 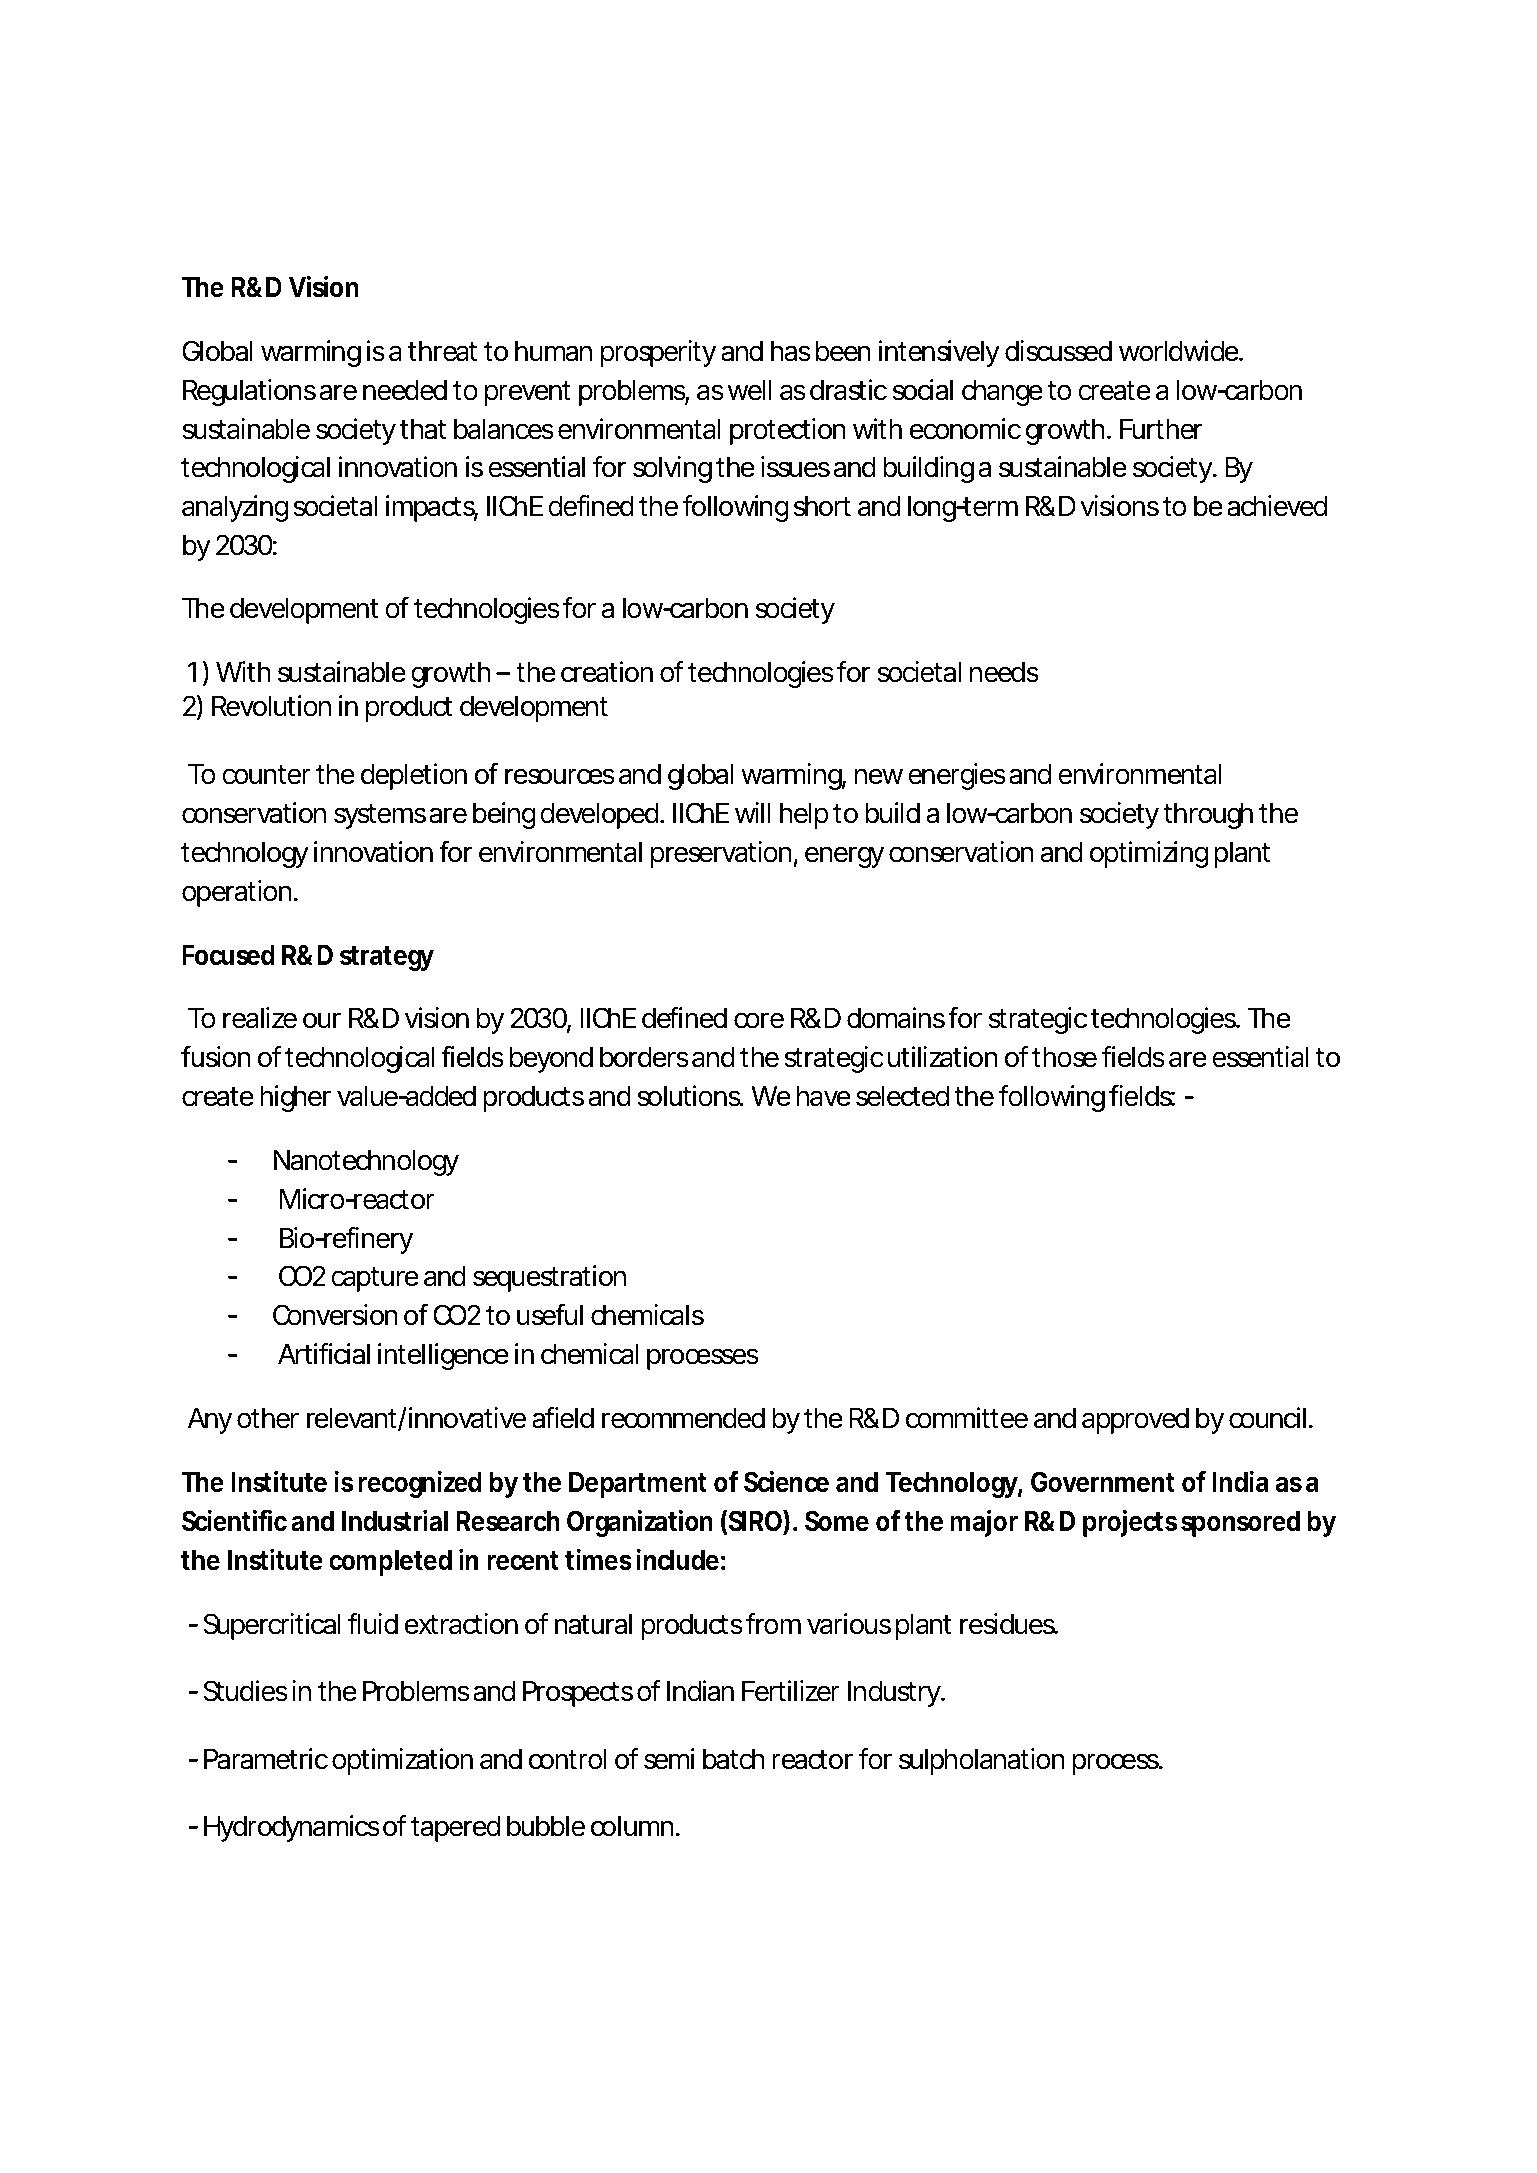 I want to click on higher, so click(x=295, y=1098).
